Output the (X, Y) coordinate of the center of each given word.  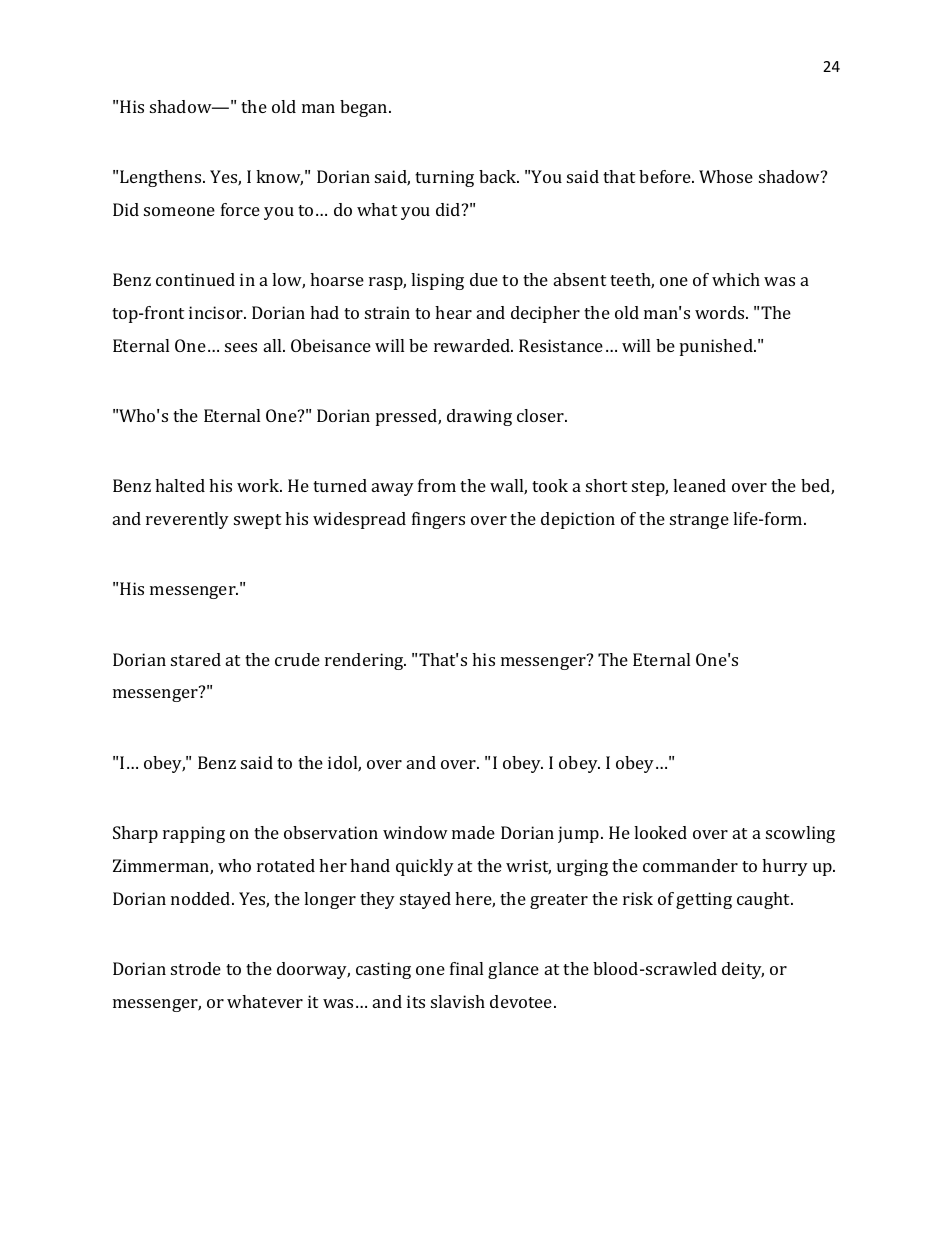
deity (743, 970)
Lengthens (162, 178)
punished (717, 347)
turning (444, 178)
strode (196, 968)
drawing (479, 417)
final (466, 968)
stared (196, 659)
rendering (365, 661)
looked (660, 832)
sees (241, 347)
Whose (726, 176)
